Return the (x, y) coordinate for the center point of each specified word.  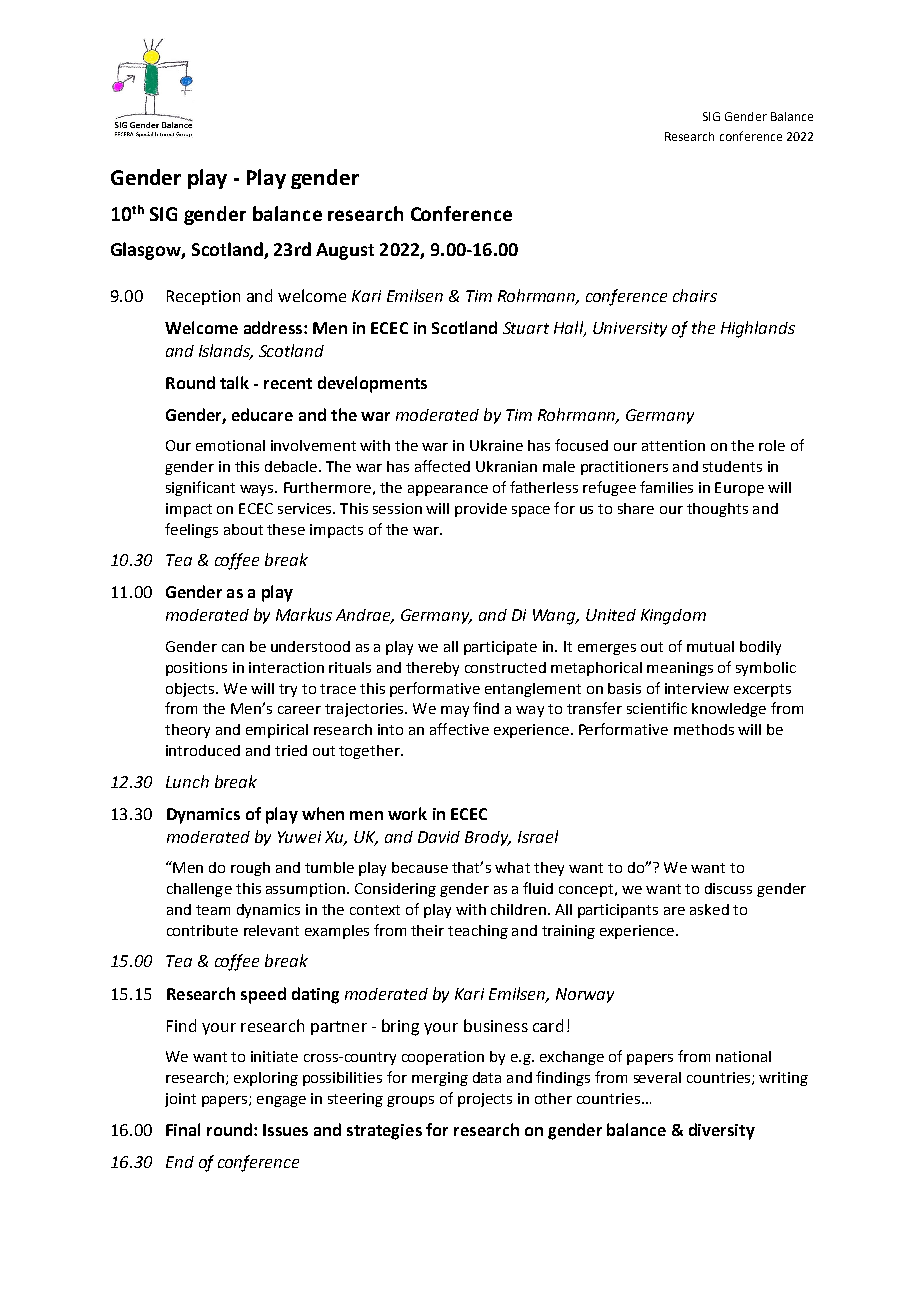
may (455, 711)
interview (697, 688)
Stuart (526, 328)
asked (709, 909)
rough (250, 869)
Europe (739, 489)
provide (481, 510)
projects (485, 1100)
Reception (203, 297)
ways (258, 490)
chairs (695, 295)
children (518, 909)
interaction (286, 667)
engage (281, 1101)
